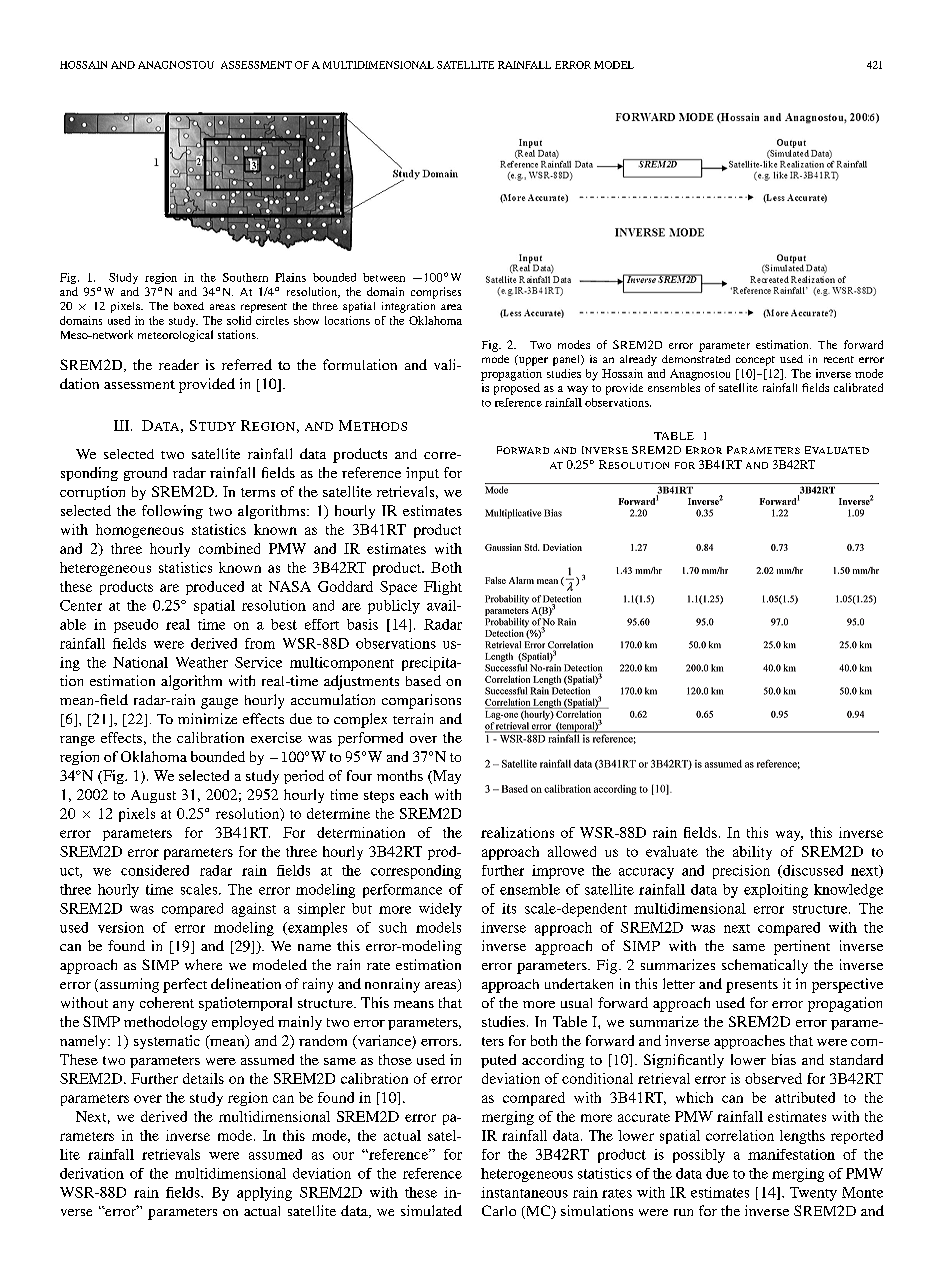 The width and height of the document is (952, 1270). Describe the element at coordinates (422, 474) in the document. I see `input` at that location.
